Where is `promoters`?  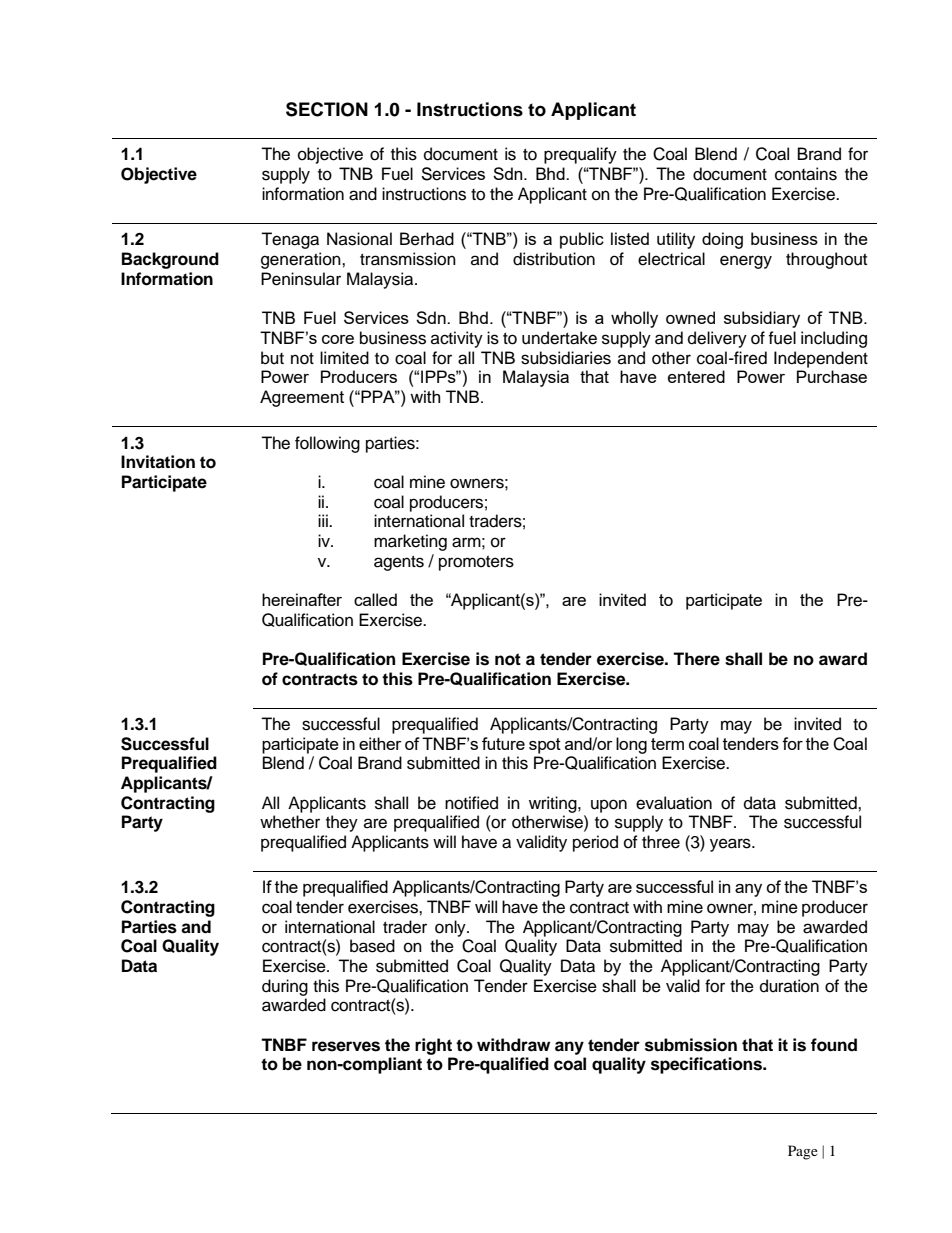
promoters is located at coordinates (476, 563).
